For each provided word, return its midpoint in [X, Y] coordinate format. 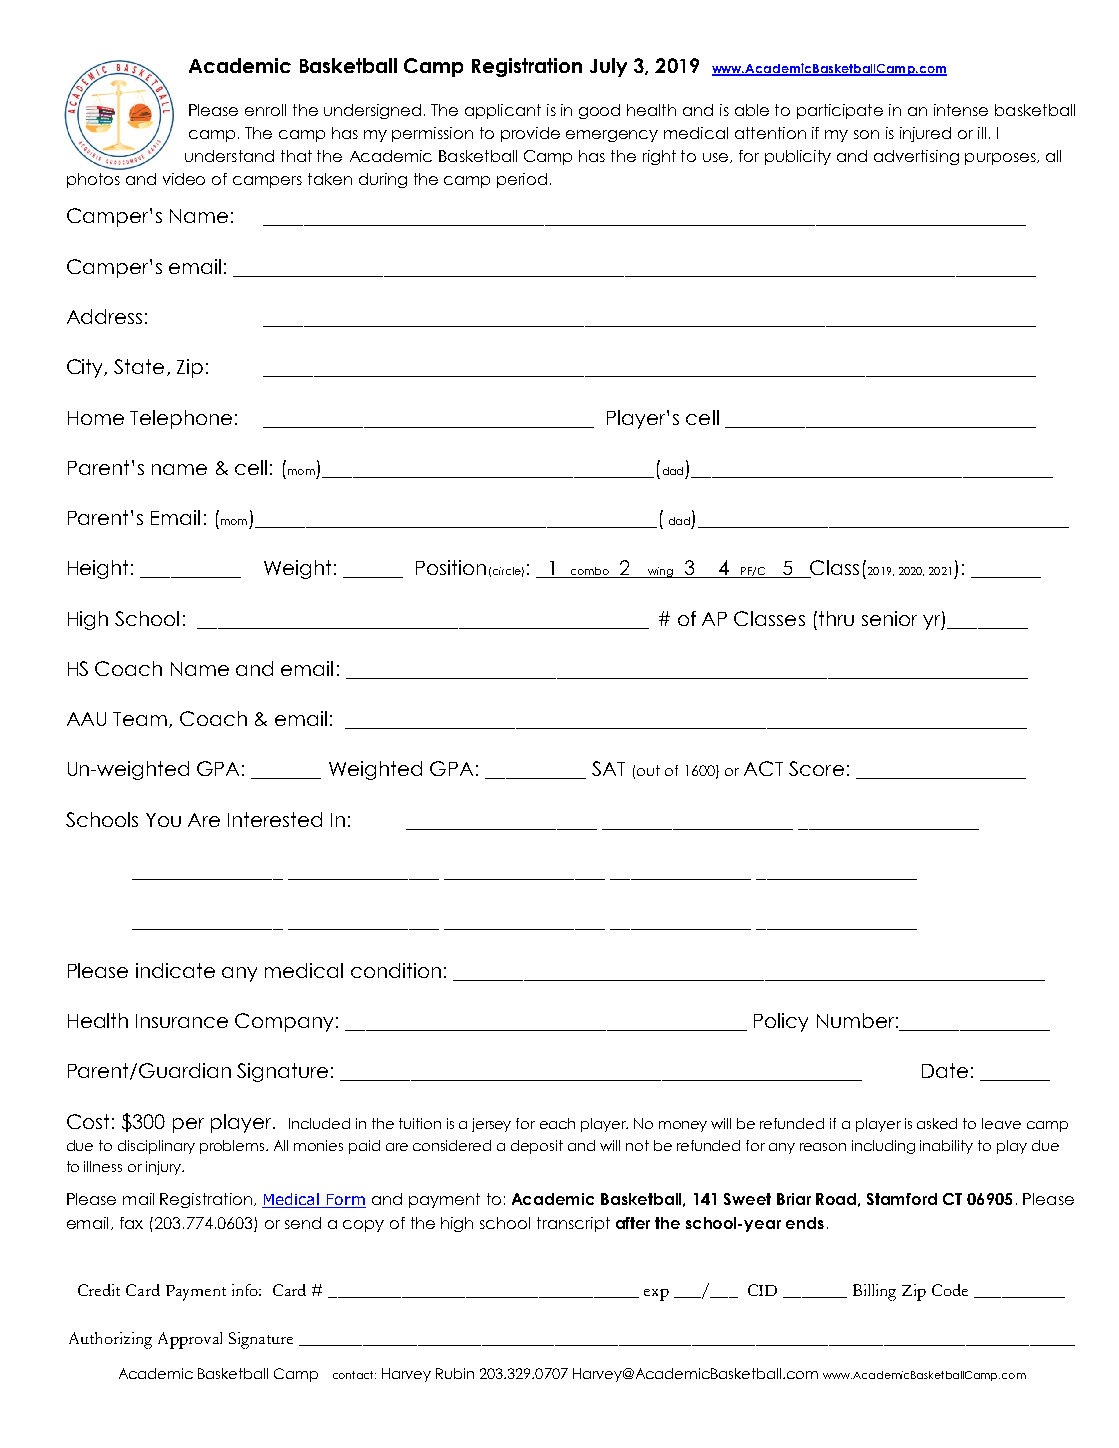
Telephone [181, 419]
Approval [190, 1340]
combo [589, 572]
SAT [608, 768]
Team [141, 720]
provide [530, 134]
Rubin [455, 1373]
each [557, 1123]
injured [925, 134]
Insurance [182, 1021]
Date [945, 1070]
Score [816, 768]
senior [889, 618]
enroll [265, 110]
